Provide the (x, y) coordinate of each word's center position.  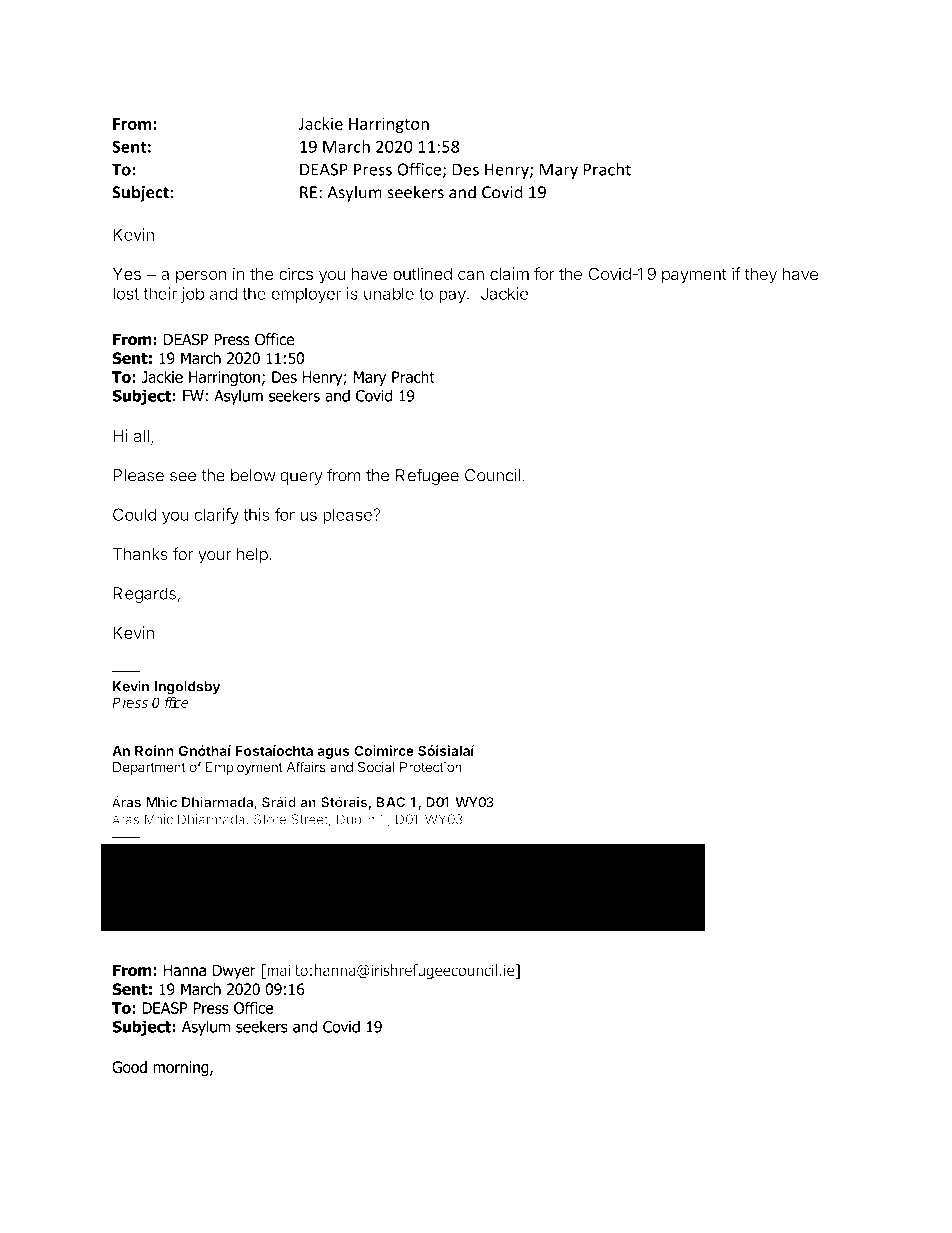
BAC (390, 802)
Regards (144, 595)
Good (129, 1067)
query (301, 478)
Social (376, 767)
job (192, 295)
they (760, 275)
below (253, 475)
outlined (422, 273)
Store (270, 819)
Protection (431, 767)
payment (694, 276)
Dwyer (234, 971)
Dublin (356, 819)
